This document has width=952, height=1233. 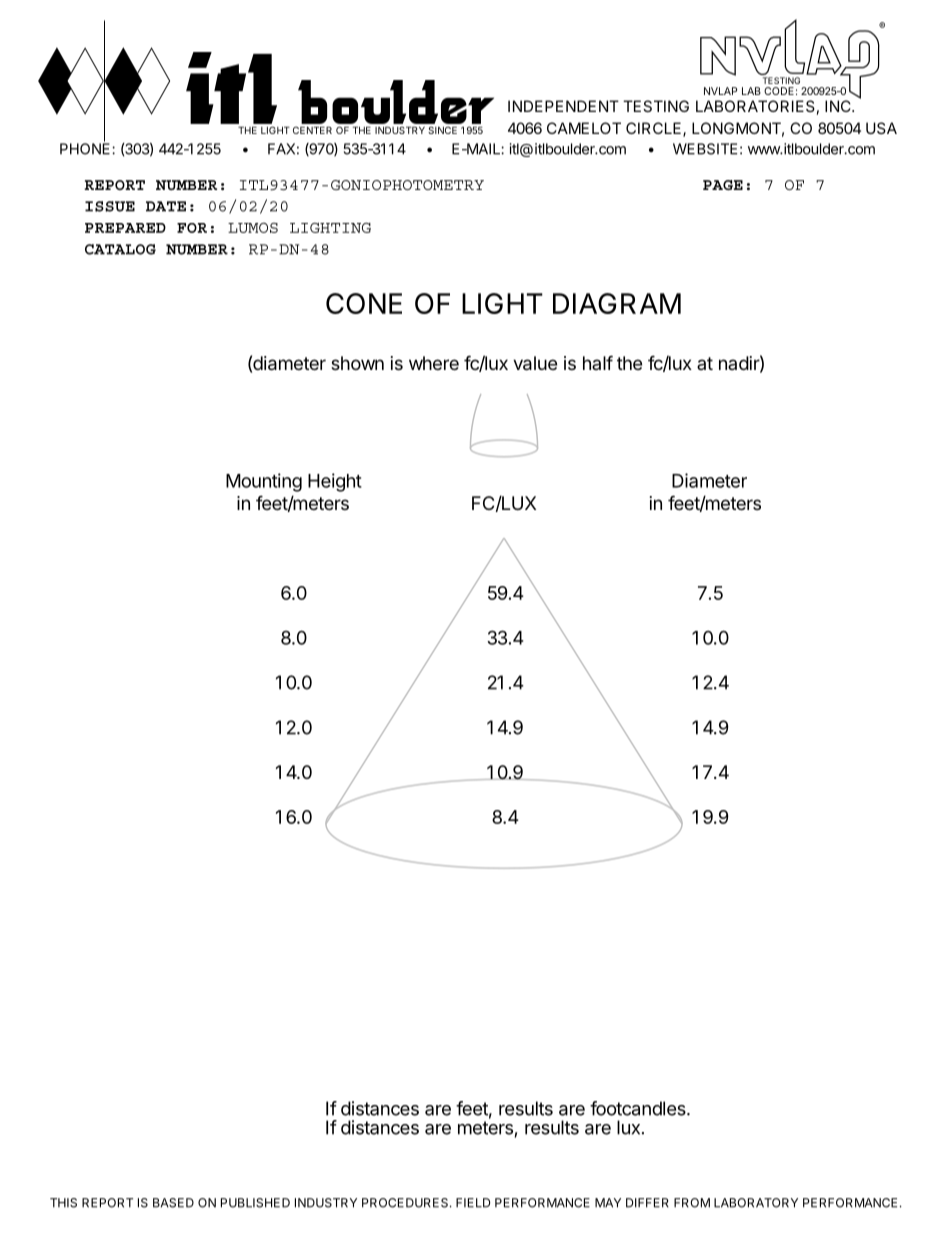 What do you see at coordinates (756, 1203) in the document?
I see `LABORATORY` at bounding box center [756, 1203].
